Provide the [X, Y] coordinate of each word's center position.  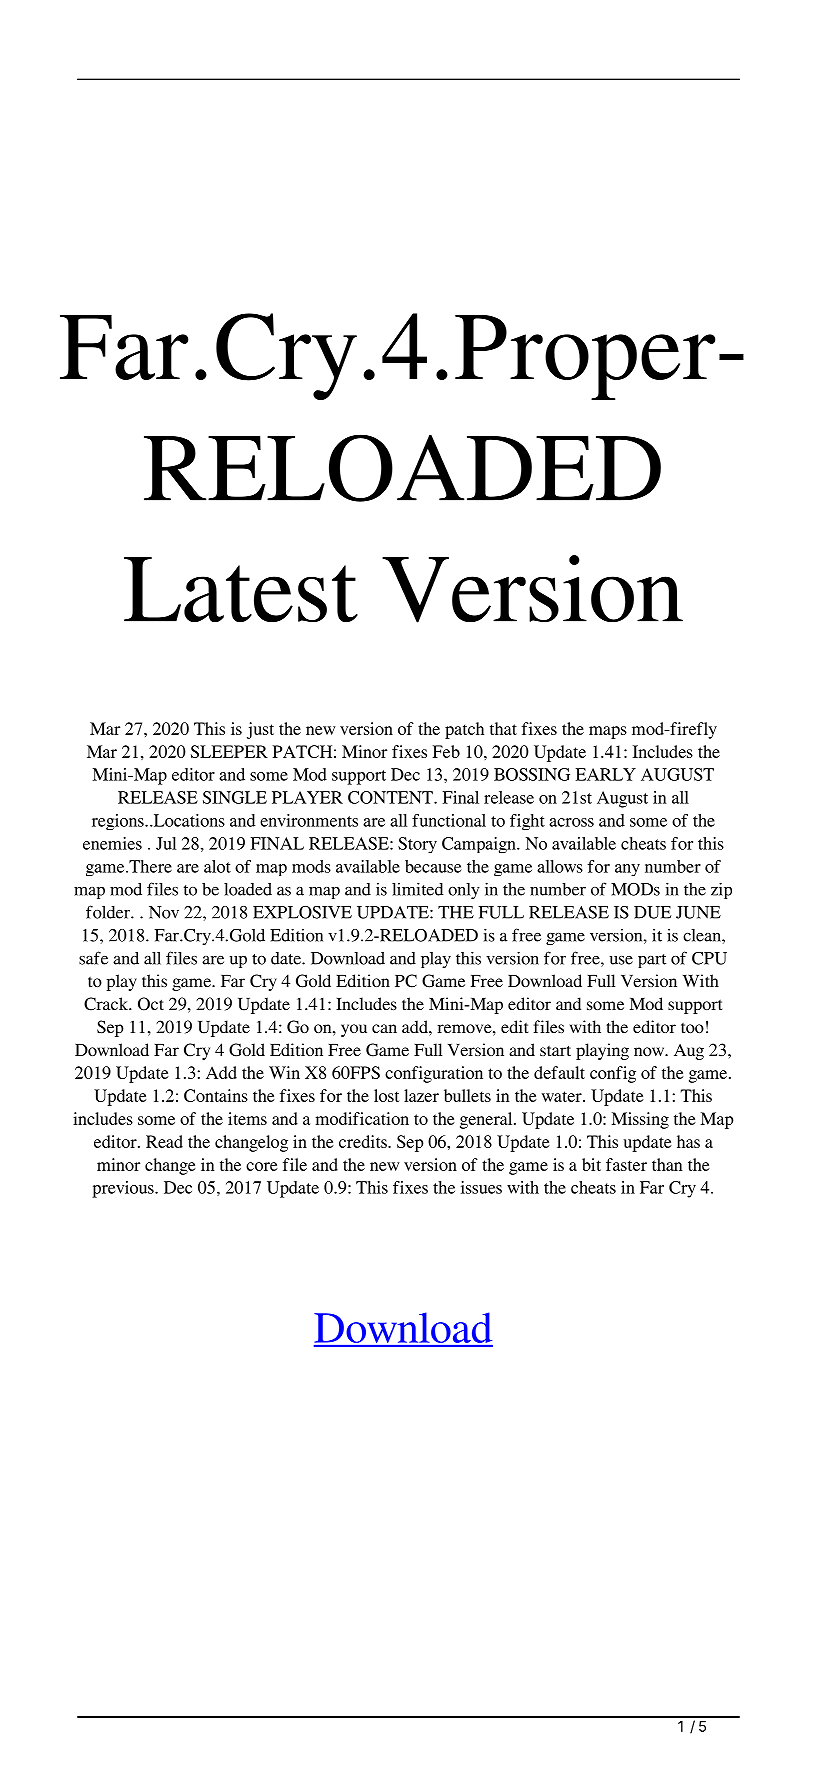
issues [481, 1187]
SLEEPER [229, 751]
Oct [151, 1004]
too [692, 1028]
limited [417, 889]
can [384, 1028]
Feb [446, 751]
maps [608, 732]
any [627, 870]
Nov [164, 912]
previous [124, 1189]
